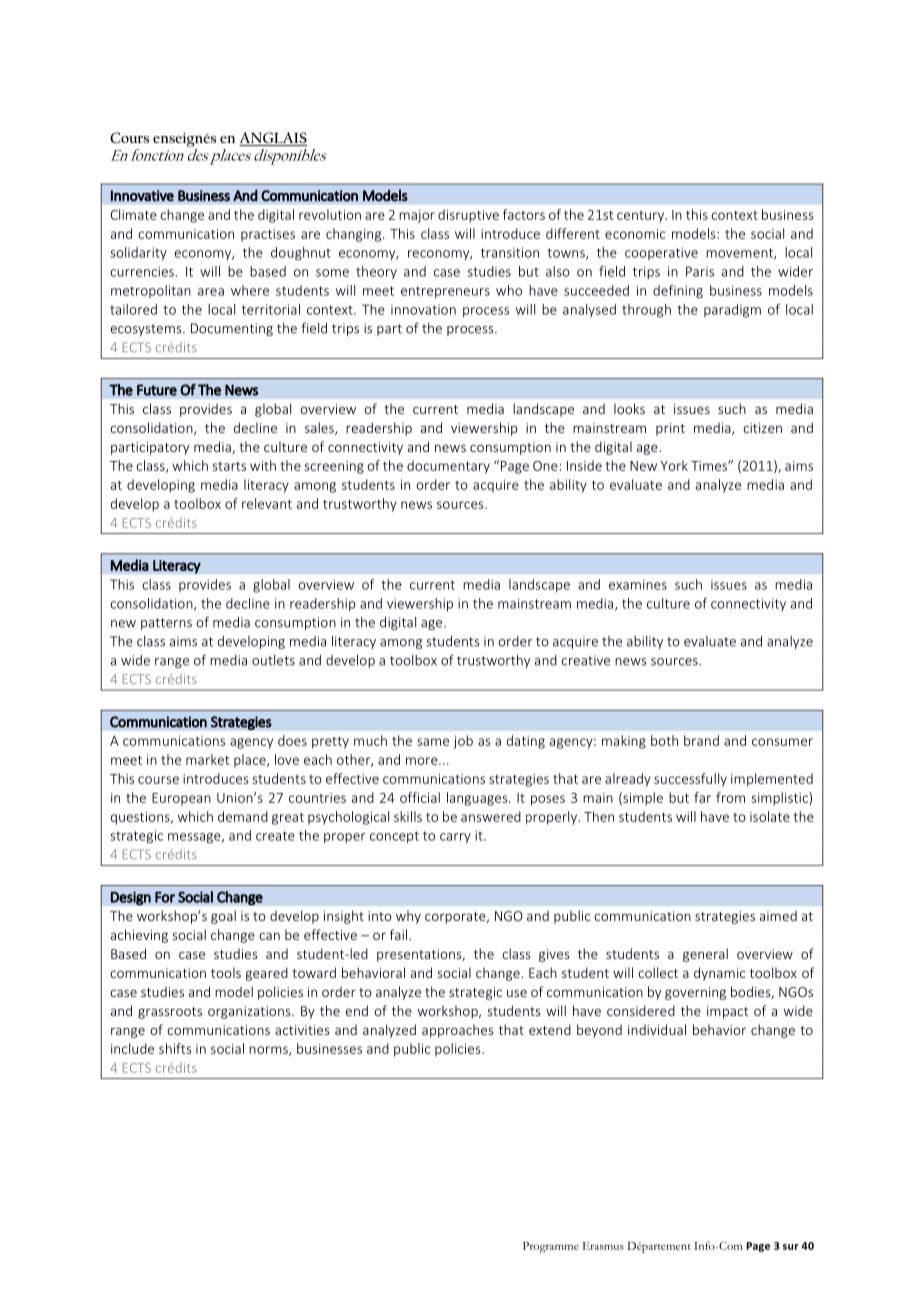 This image has height=1308, width=924. Describe the element at coordinates (142, 196) in the image. I see `Innovative` at that location.
